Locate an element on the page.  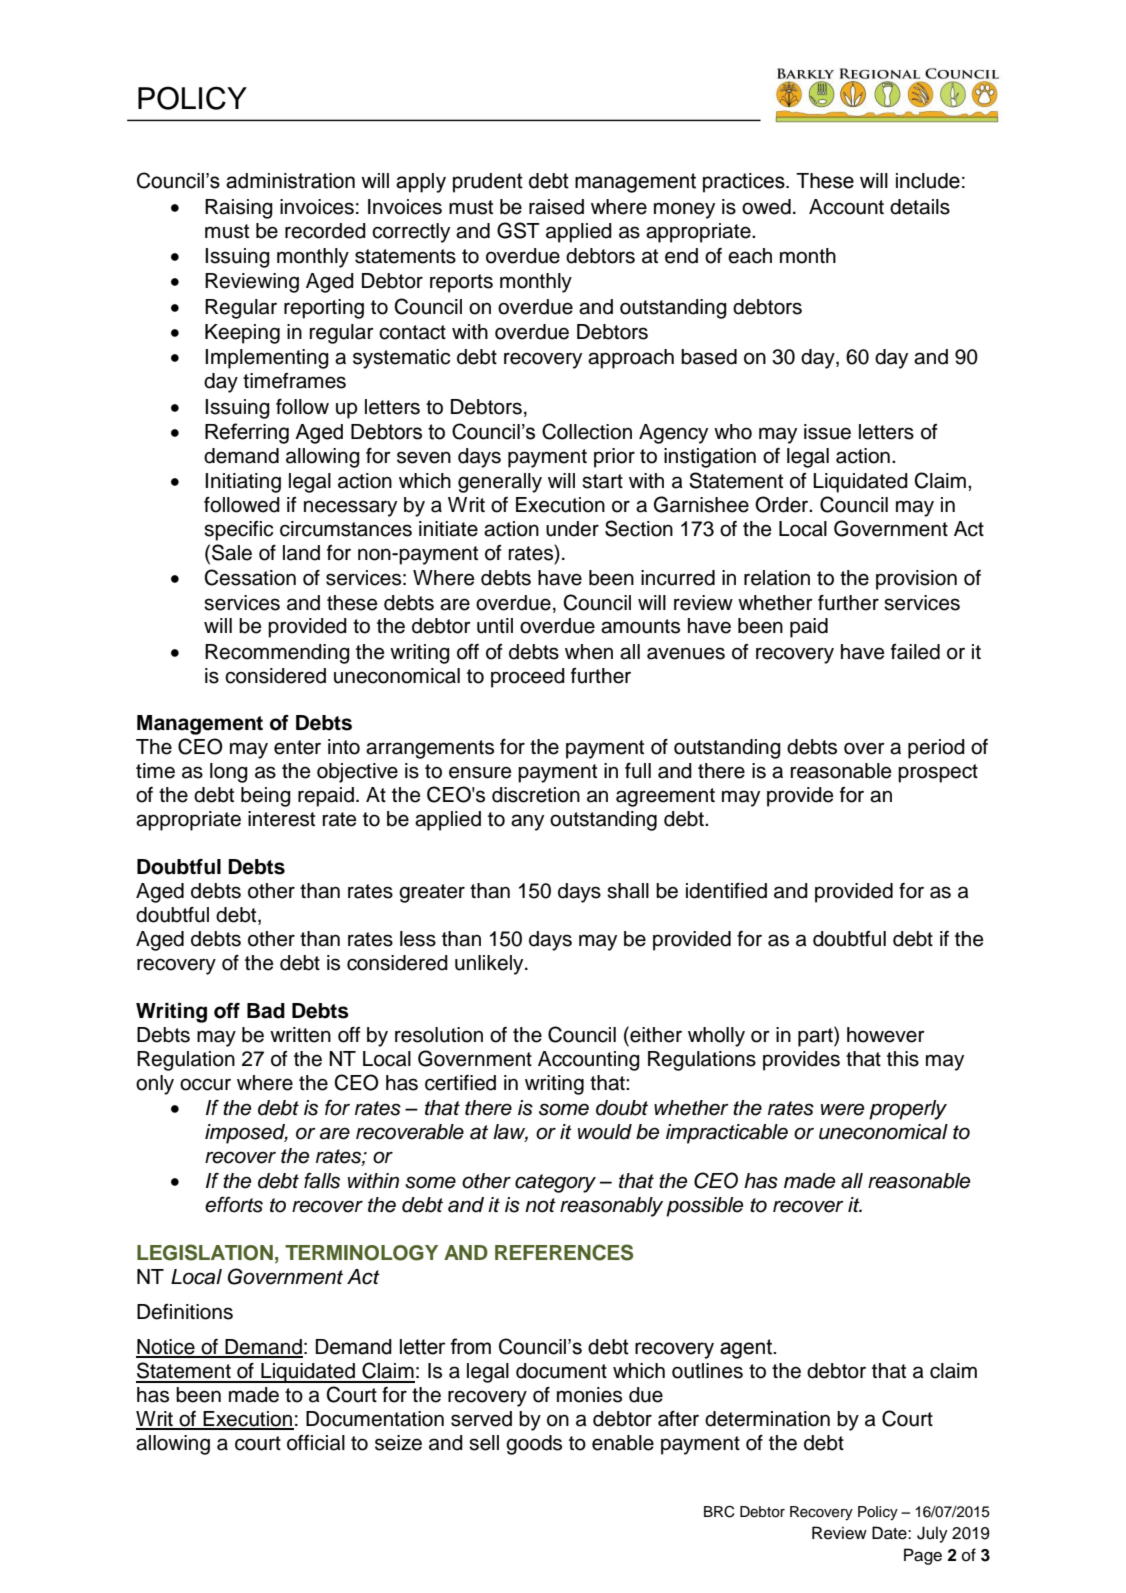
failed is located at coordinates (915, 652).
